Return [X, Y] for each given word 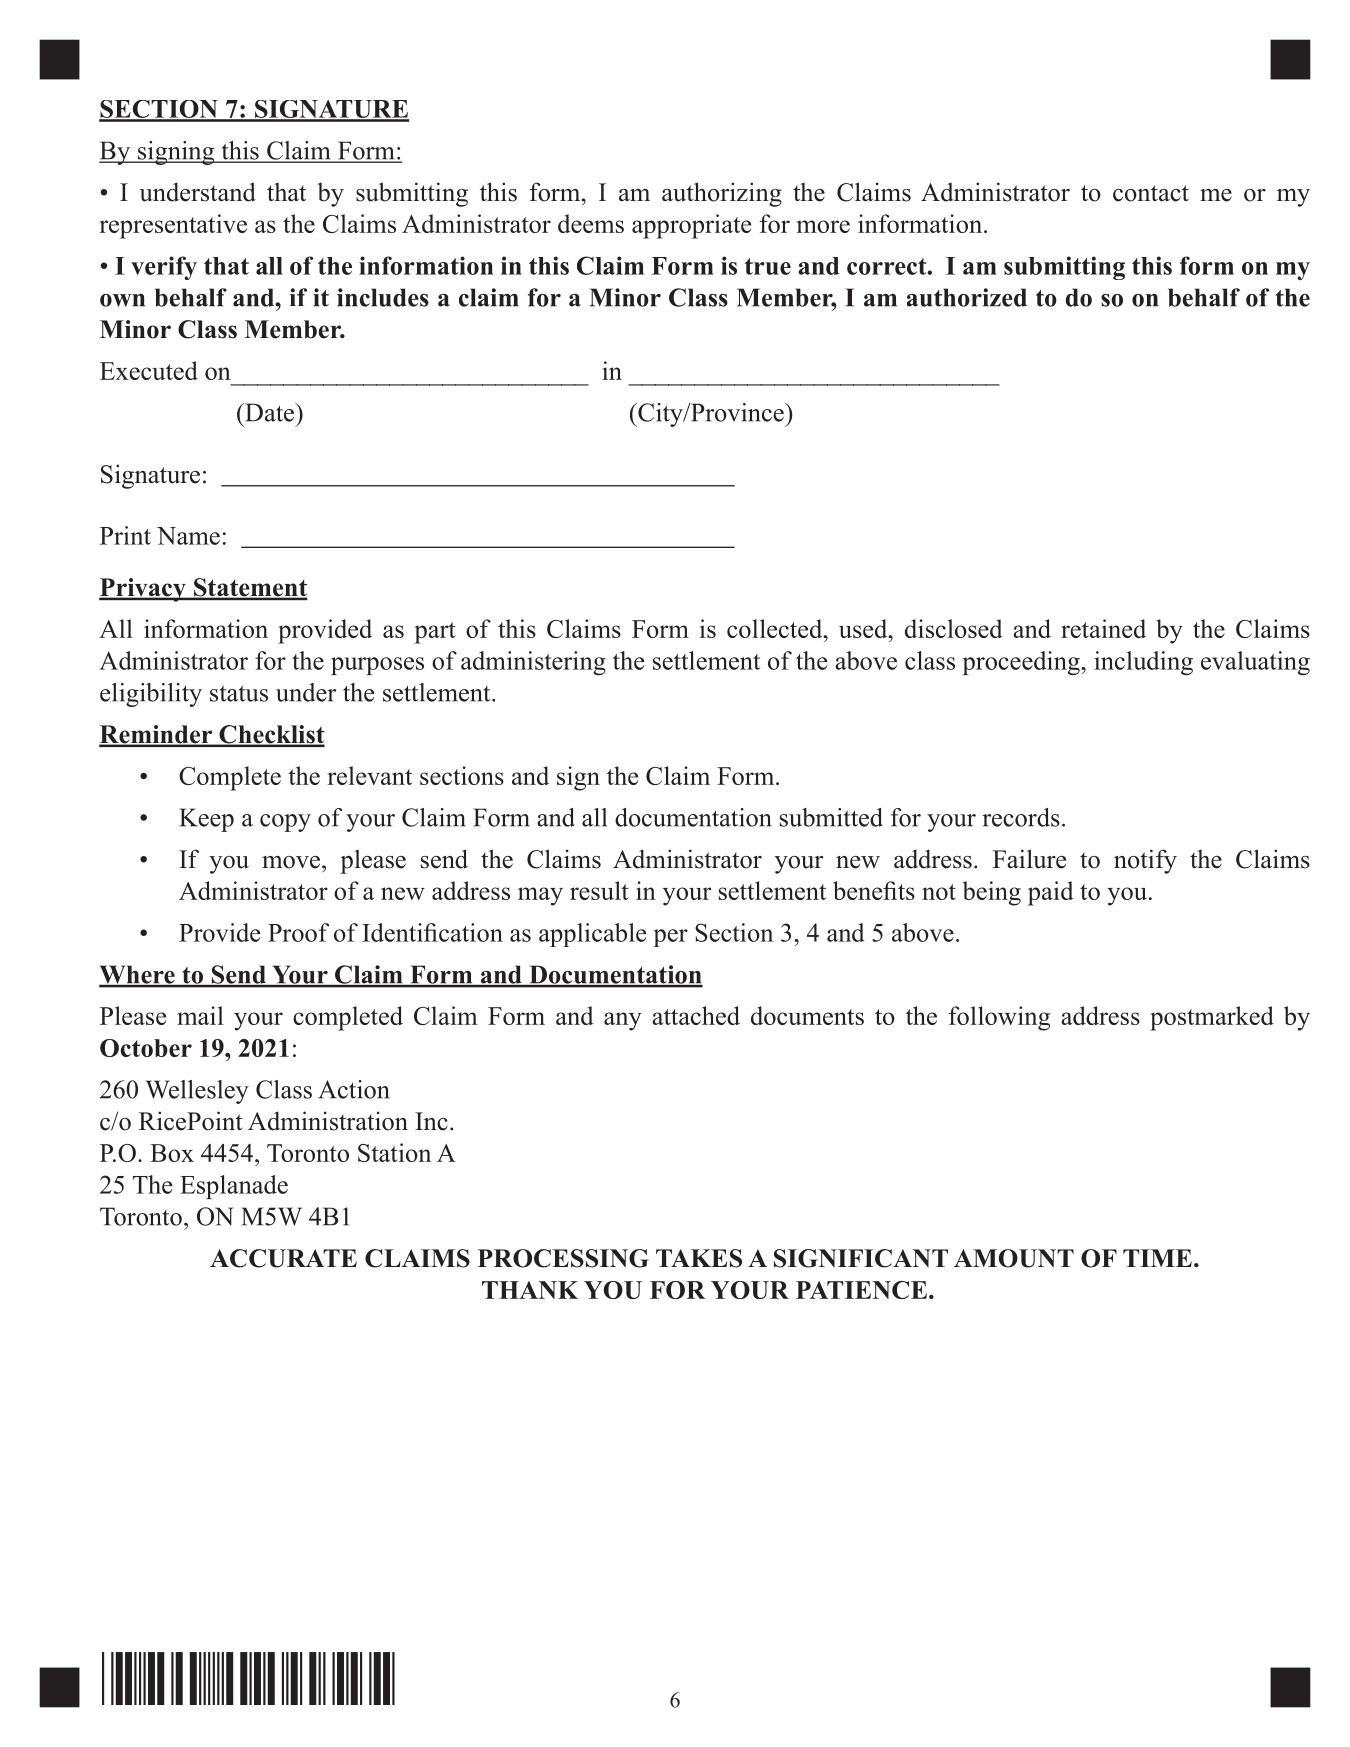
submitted [831, 817]
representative [173, 226]
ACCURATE [283, 1258]
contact [1151, 193]
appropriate [691, 226]
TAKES [699, 1258]
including [1143, 663]
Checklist [271, 735]
